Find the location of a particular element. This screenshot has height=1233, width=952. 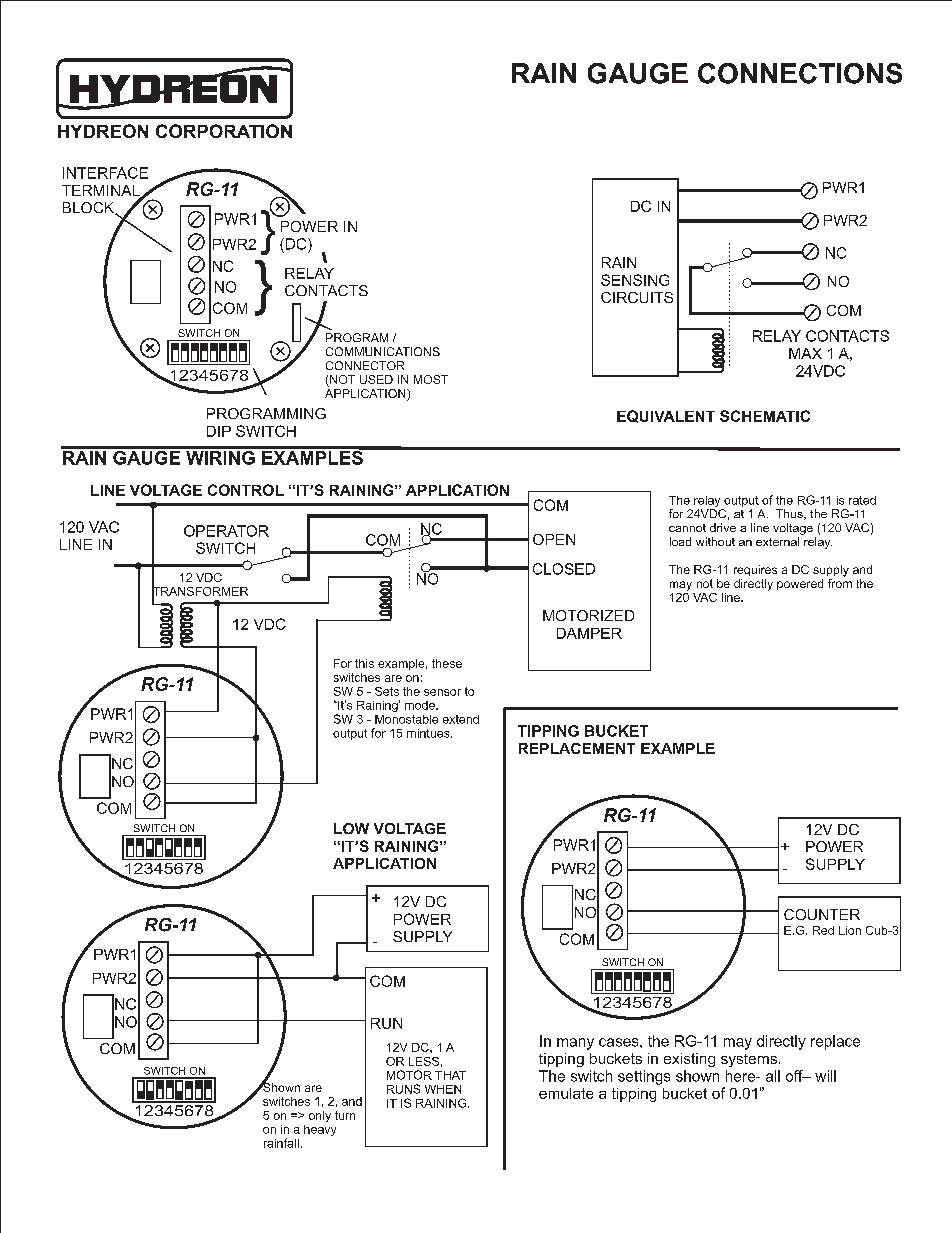

TRANSFORMER is located at coordinates (200, 591).
